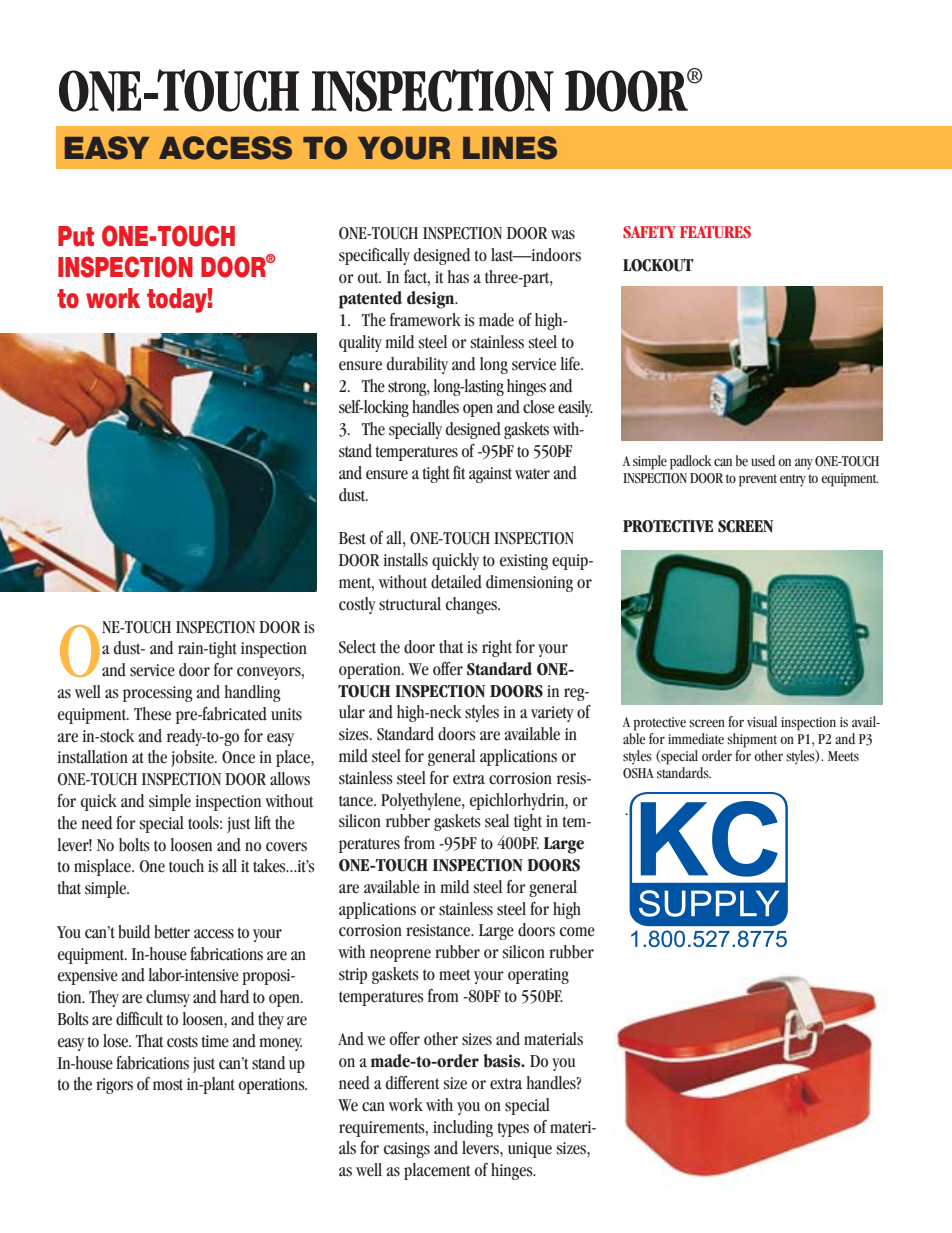 The image size is (952, 1233). I want to click on visual, so click(762, 721).
